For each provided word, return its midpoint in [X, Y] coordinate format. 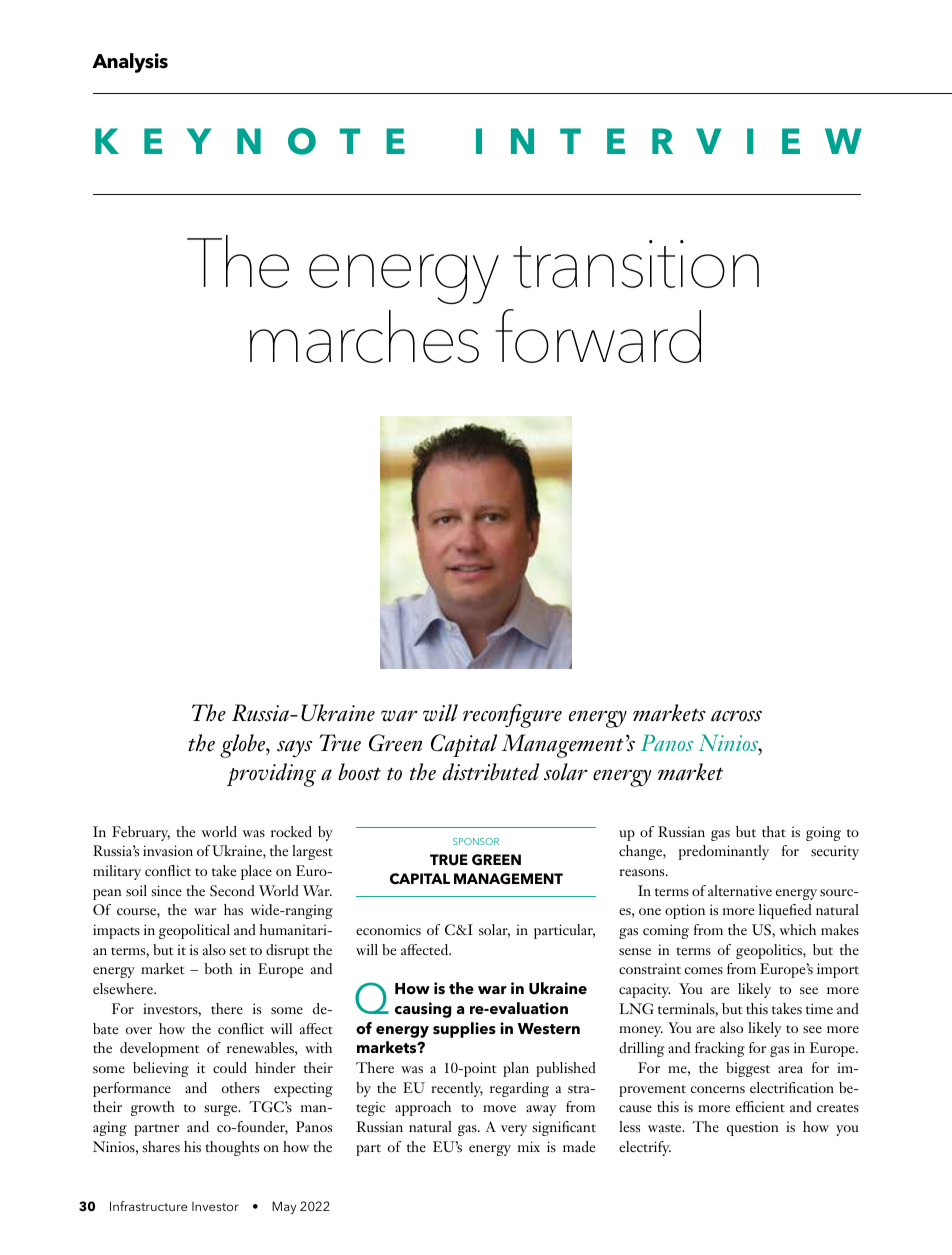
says [294, 748]
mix [529, 1146]
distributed [490, 772]
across [736, 716]
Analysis [130, 63]
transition [636, 264]
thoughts [232, 1148]
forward [598, 336]
